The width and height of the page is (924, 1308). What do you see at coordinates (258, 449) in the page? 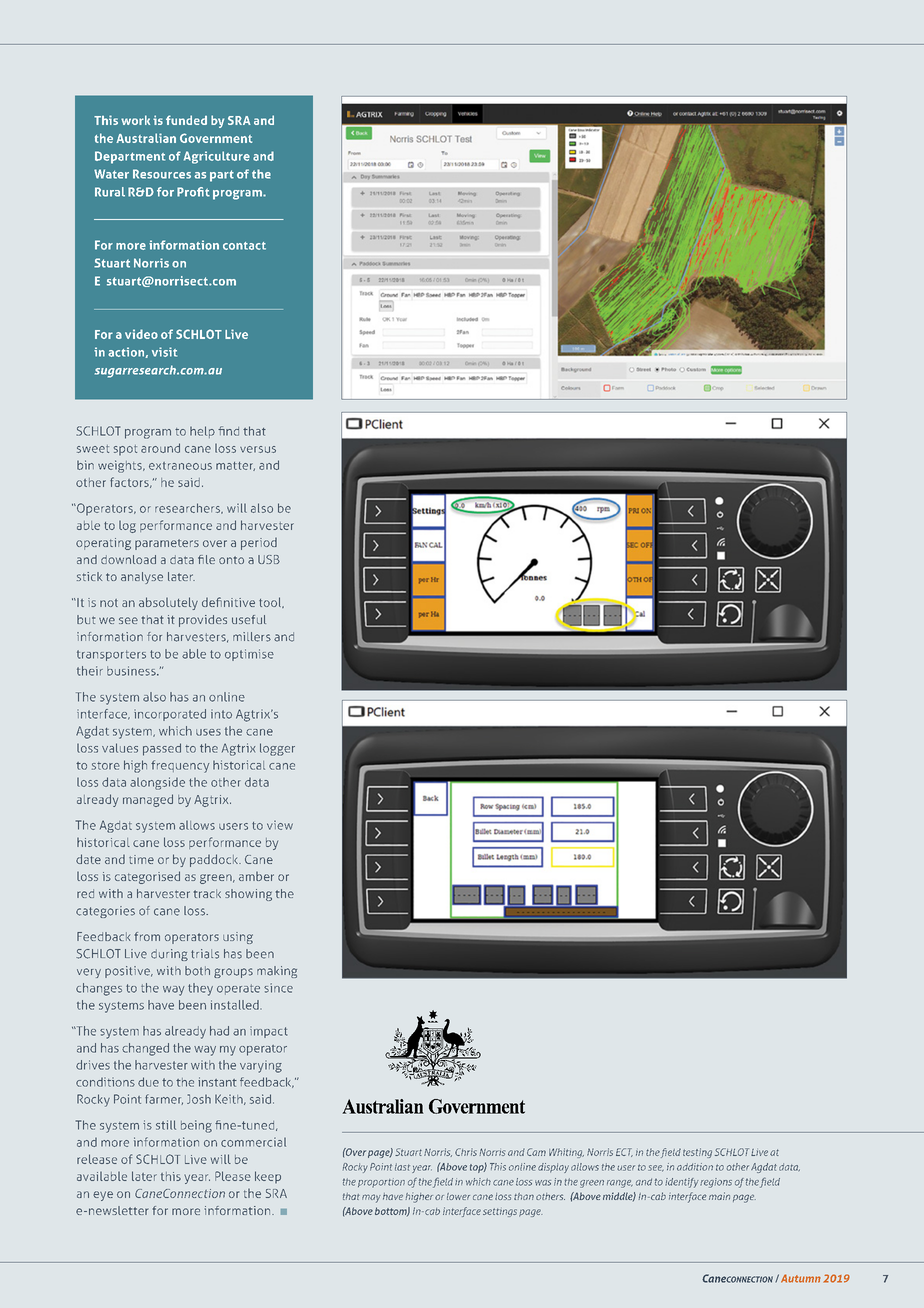
I see `versus` at bounding box center [258, 449].
